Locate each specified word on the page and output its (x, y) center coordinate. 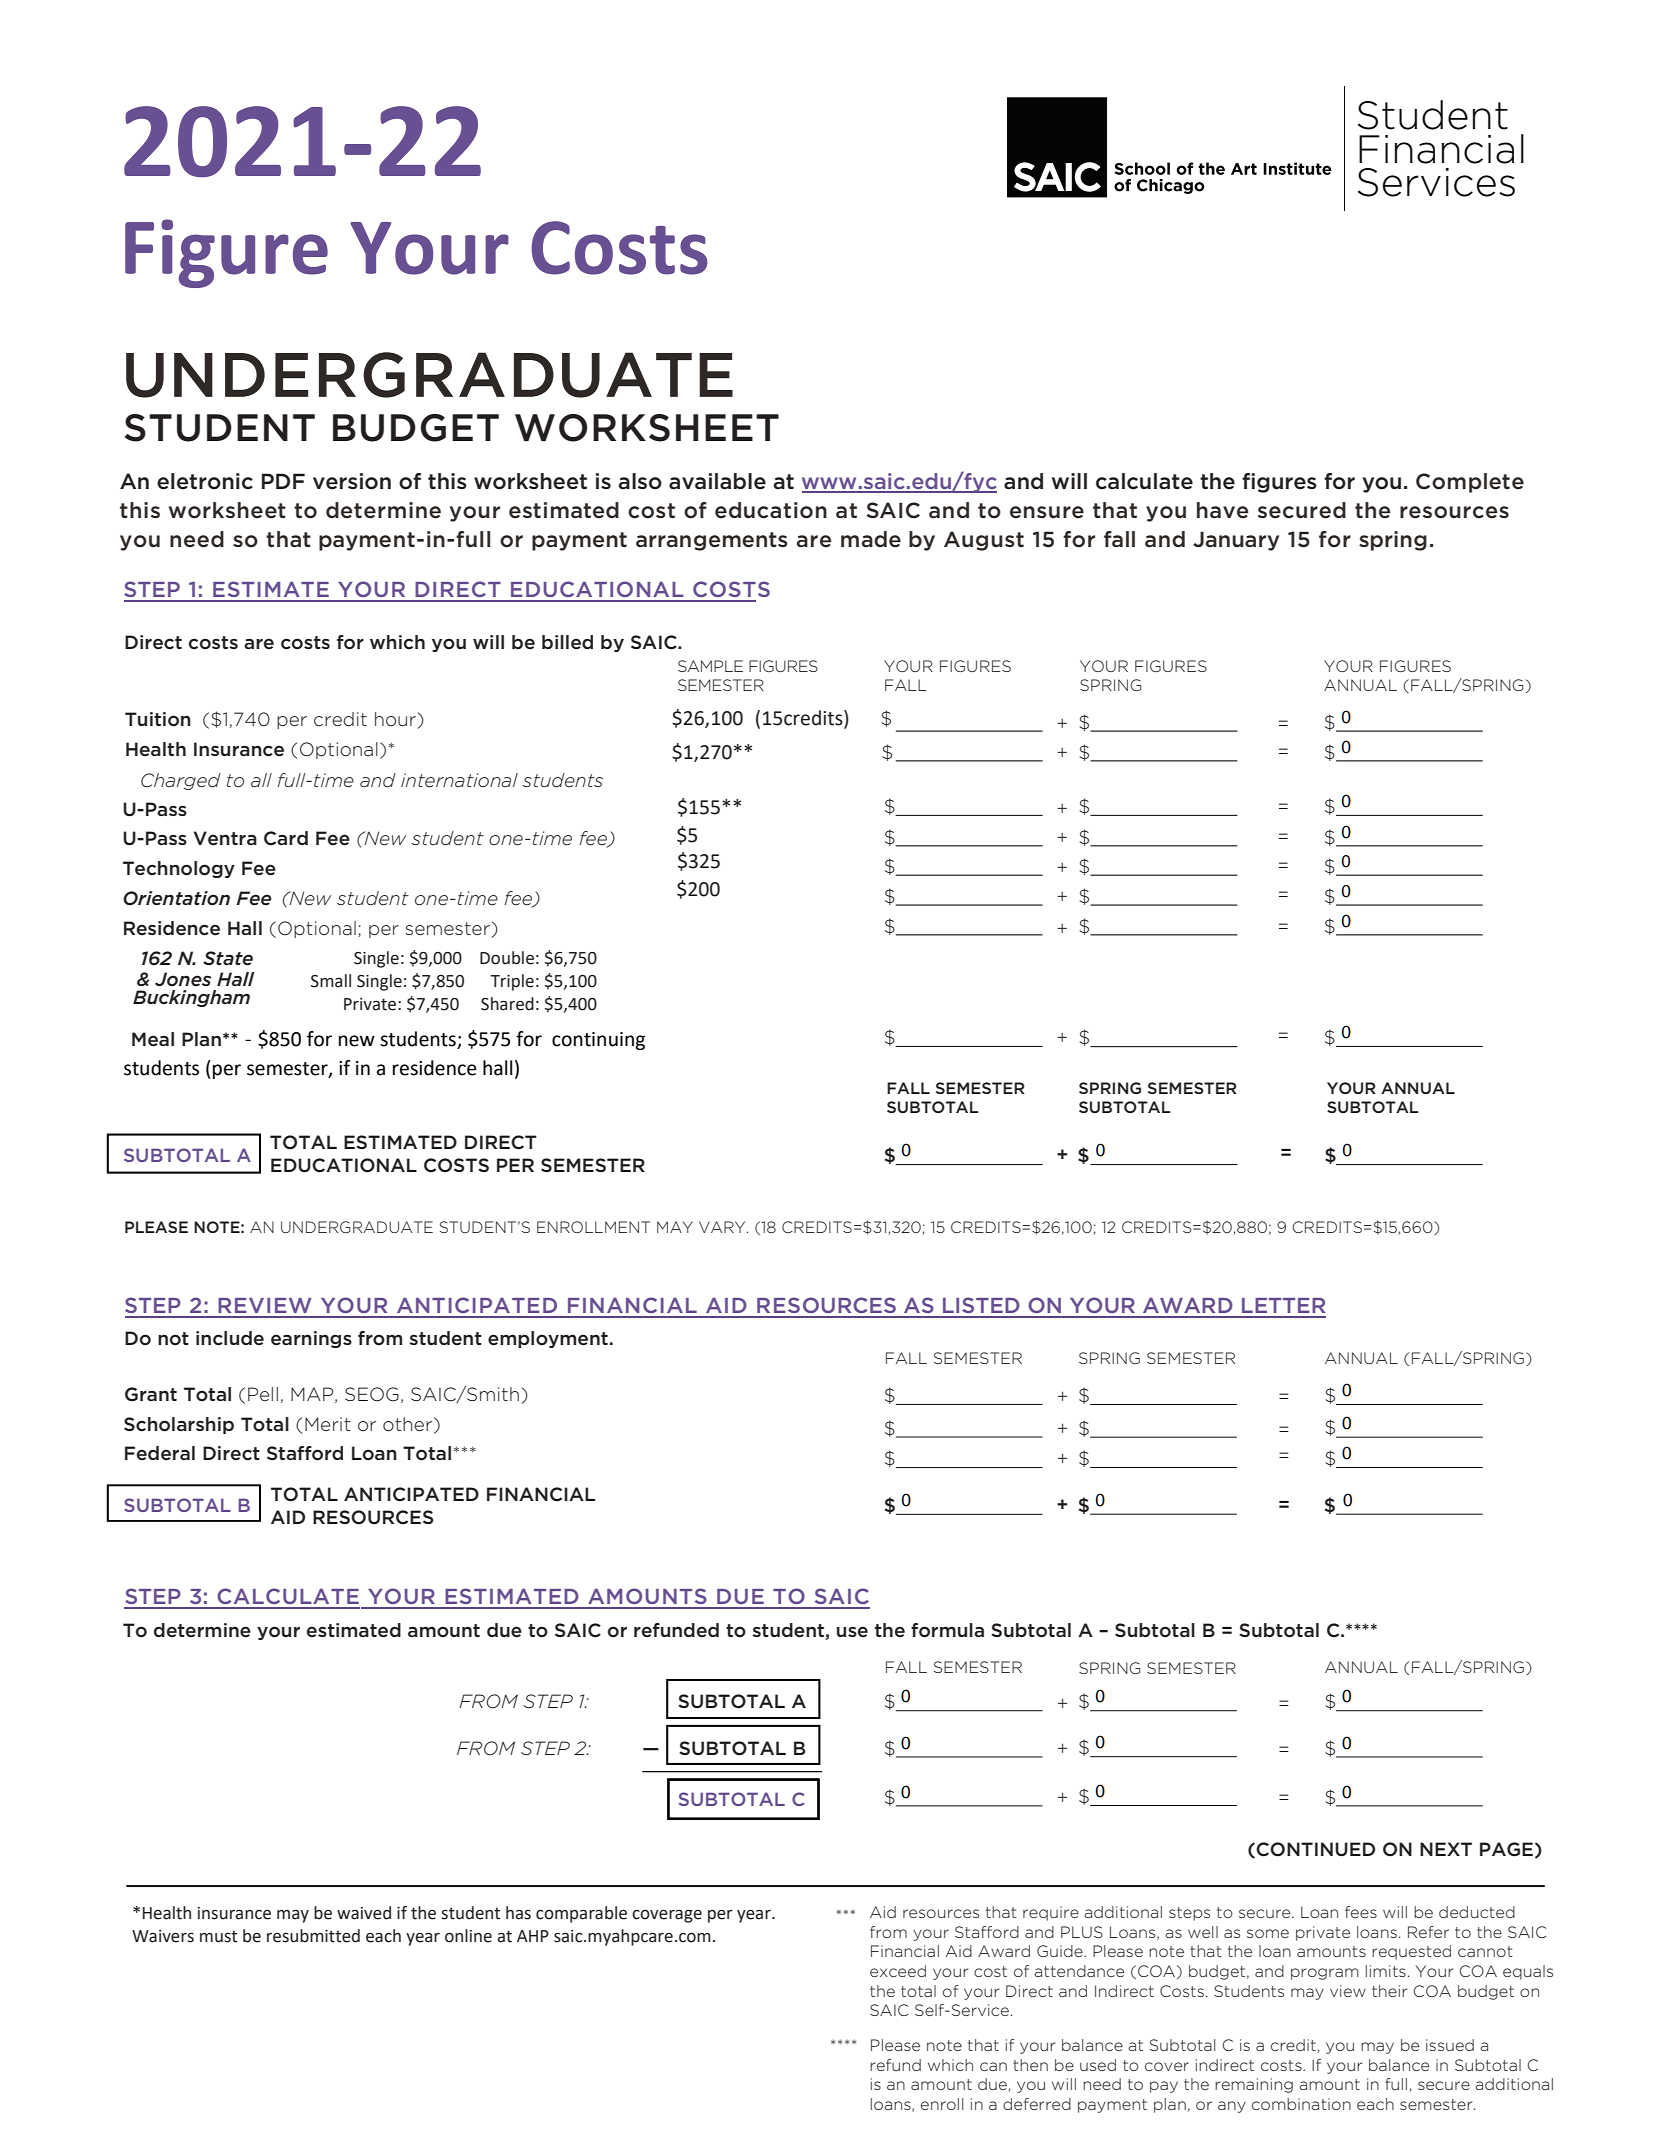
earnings (311, 1339)
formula (947, 1630)
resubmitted (313, 1936)
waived (364, 1913)
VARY (723, 1227)
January (1236, 541)
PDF (283, 481)
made (871, 539)
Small (331, 981)
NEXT (1446, 1849)
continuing (598, 1041)
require (1051, 1913)
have (1222, 510)
